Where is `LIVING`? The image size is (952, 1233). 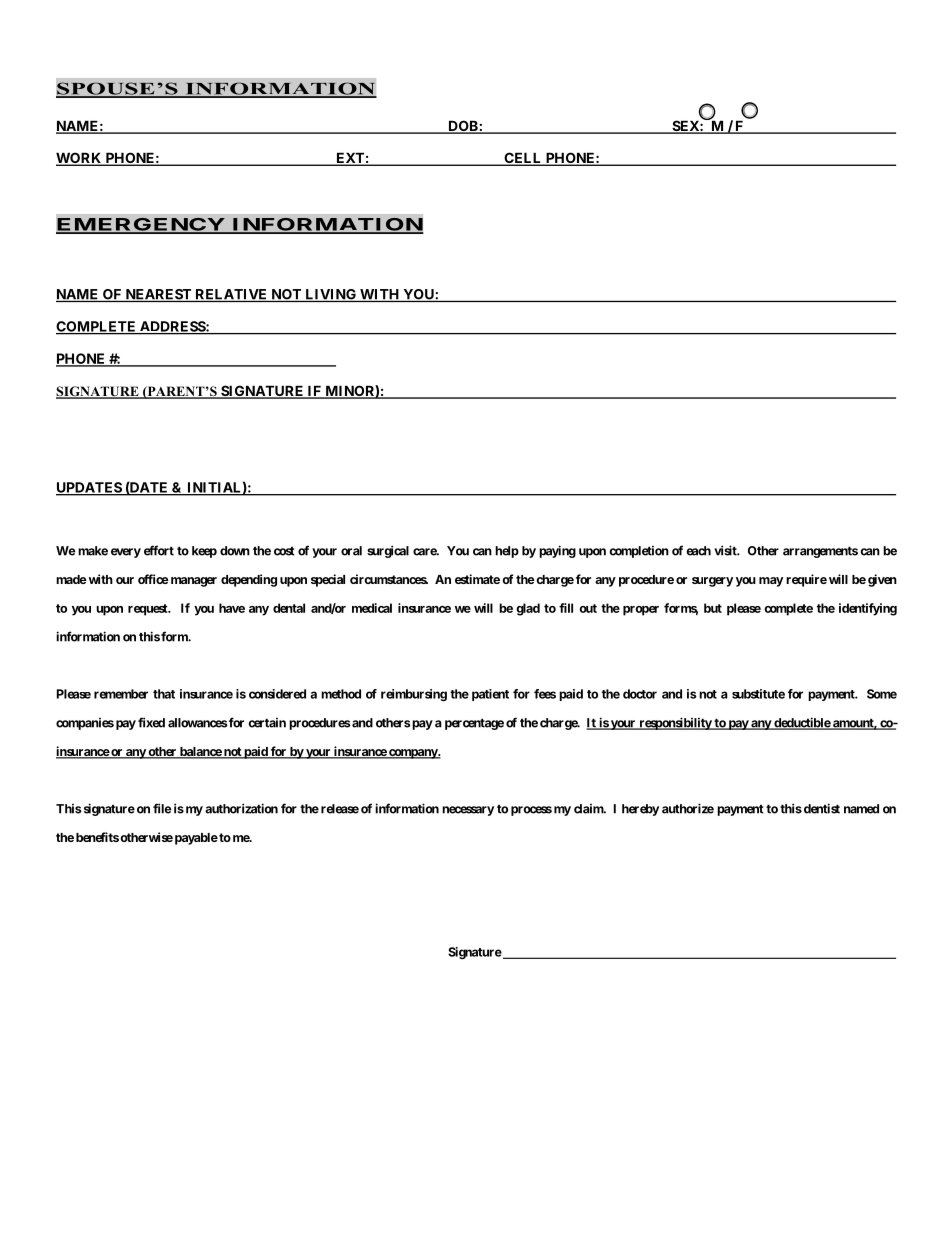 LIVING is located at coordinates (331, 295).
